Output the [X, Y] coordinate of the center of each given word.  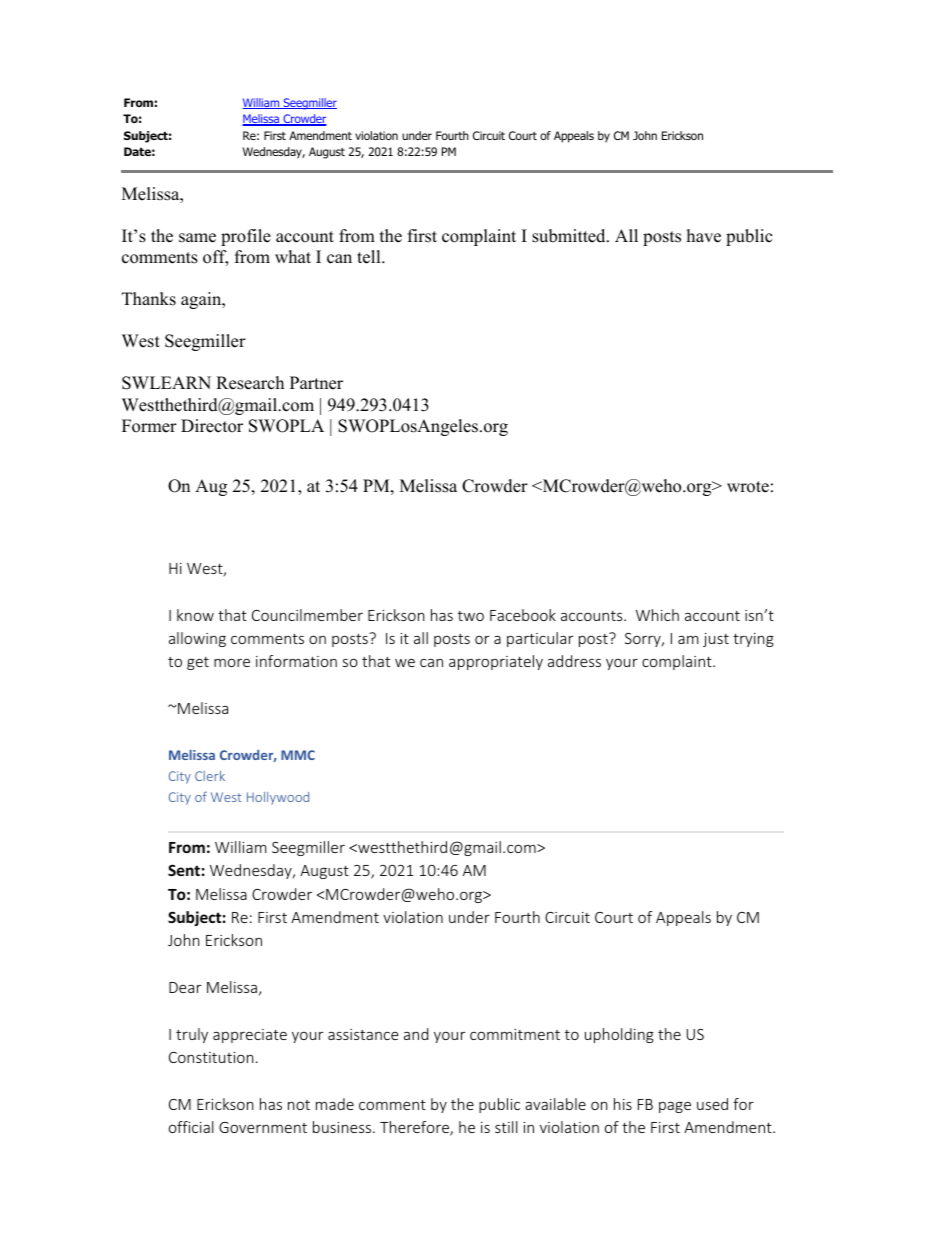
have [704, 236]
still [506, 1127]
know [195, 615]
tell [370, 257]
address [574, 661]
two [471, 616]
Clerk [210, 776]
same [197, 238]
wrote [748, 487]
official [191, 1127]
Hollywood [278, 798]
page [675, 1107]
